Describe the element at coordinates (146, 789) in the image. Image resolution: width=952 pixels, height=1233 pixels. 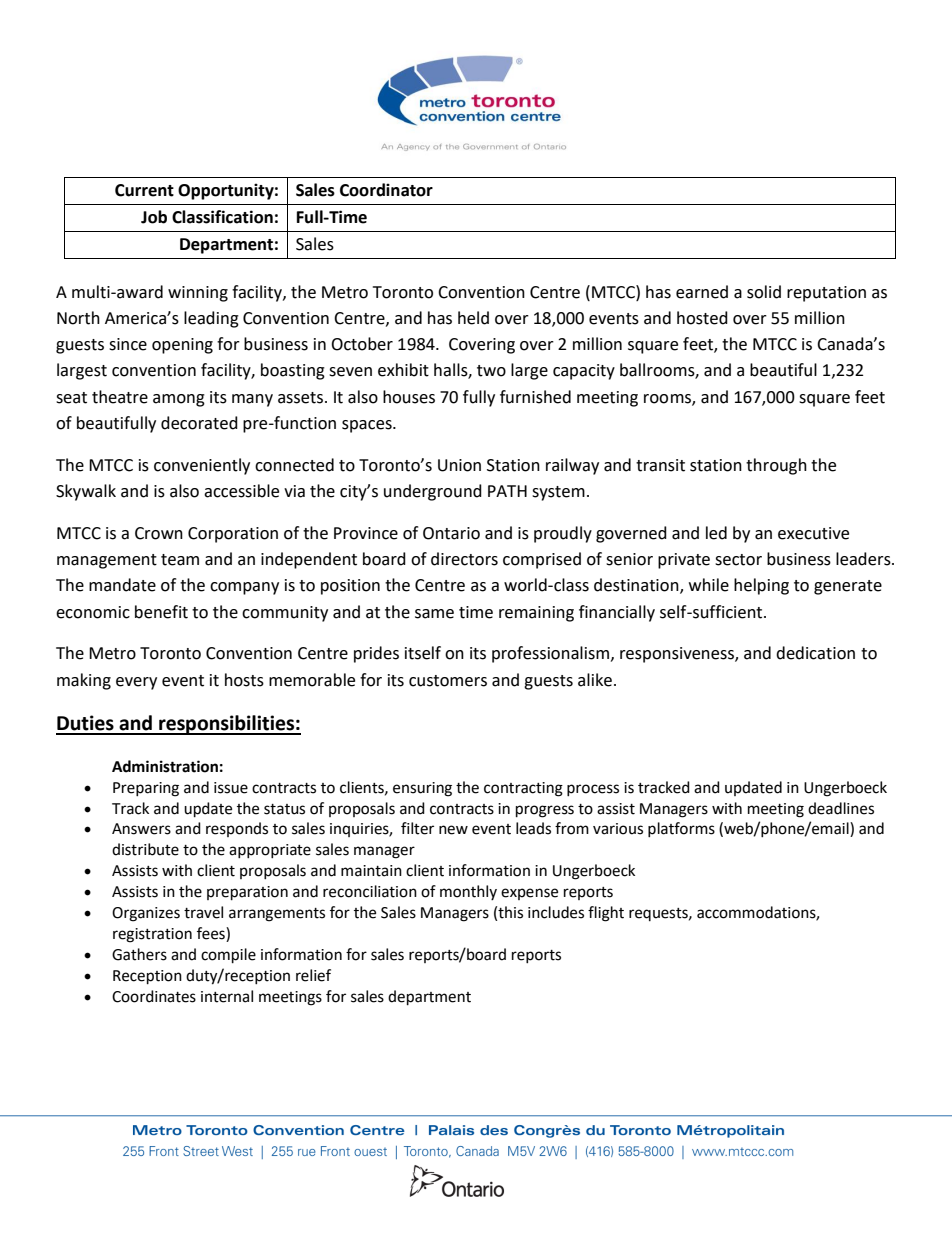
I see `Preparing` at that location.
